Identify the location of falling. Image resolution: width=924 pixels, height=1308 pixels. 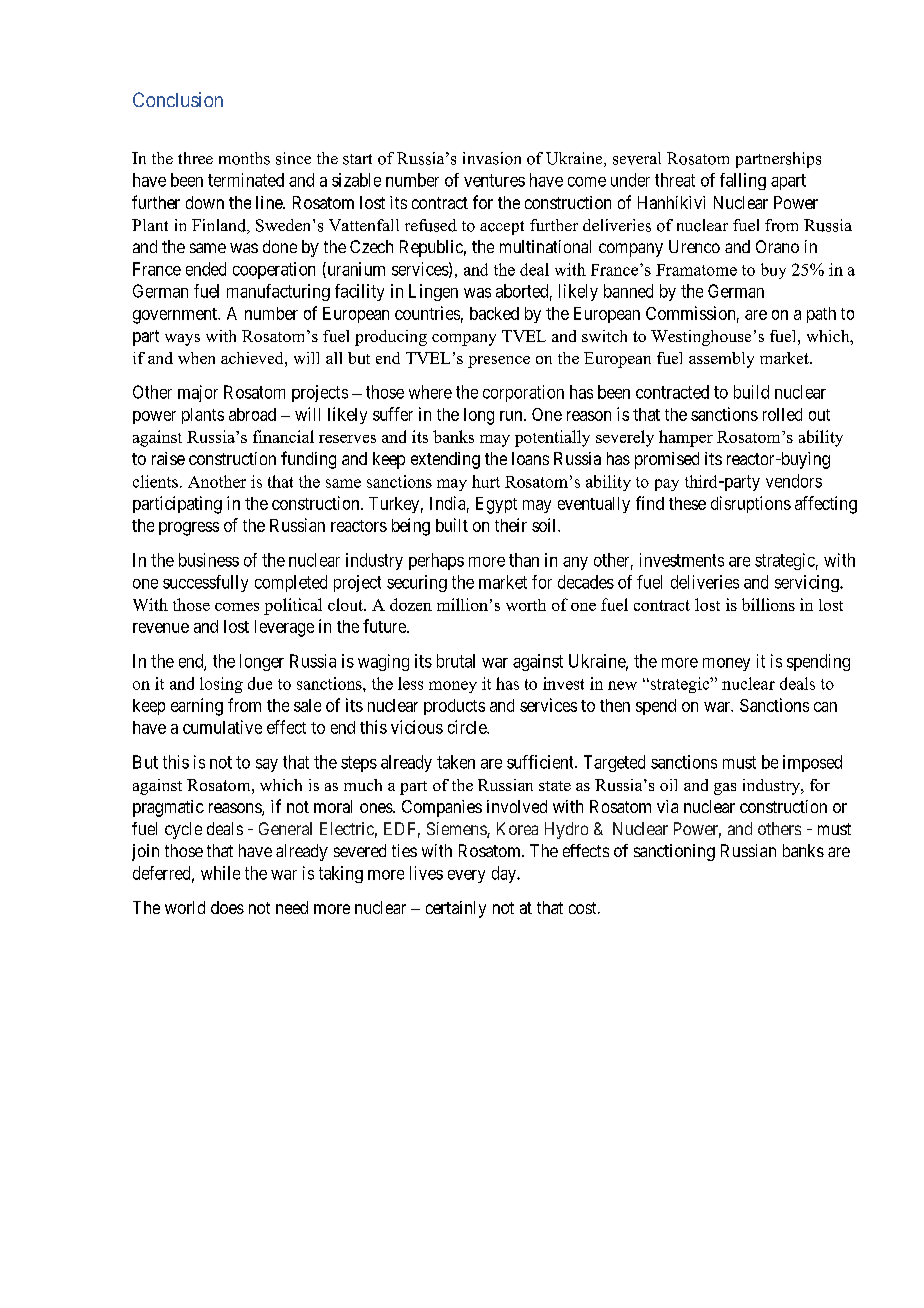
(743, 181).
